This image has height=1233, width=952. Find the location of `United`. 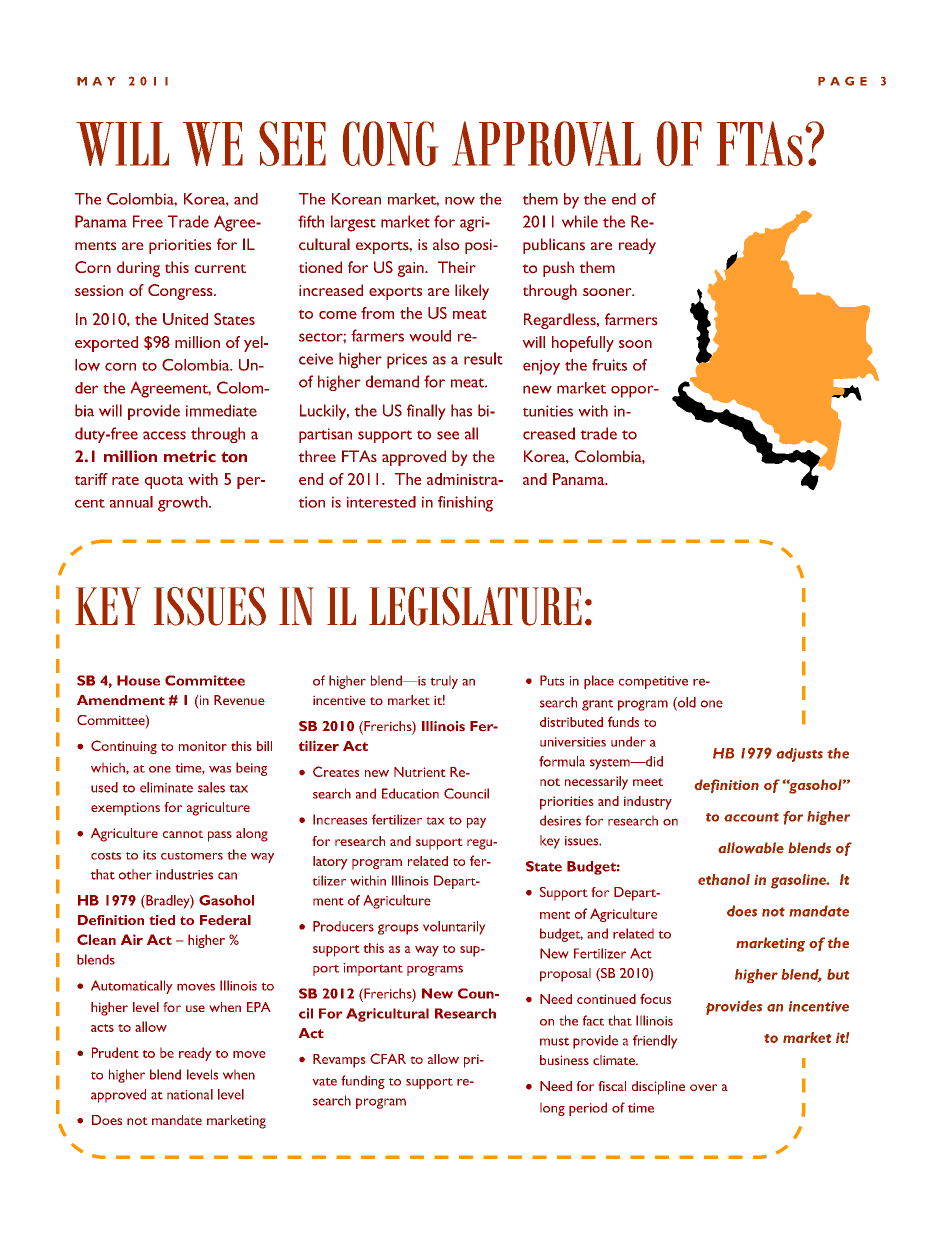

United is located at coordinates (185, 319).
